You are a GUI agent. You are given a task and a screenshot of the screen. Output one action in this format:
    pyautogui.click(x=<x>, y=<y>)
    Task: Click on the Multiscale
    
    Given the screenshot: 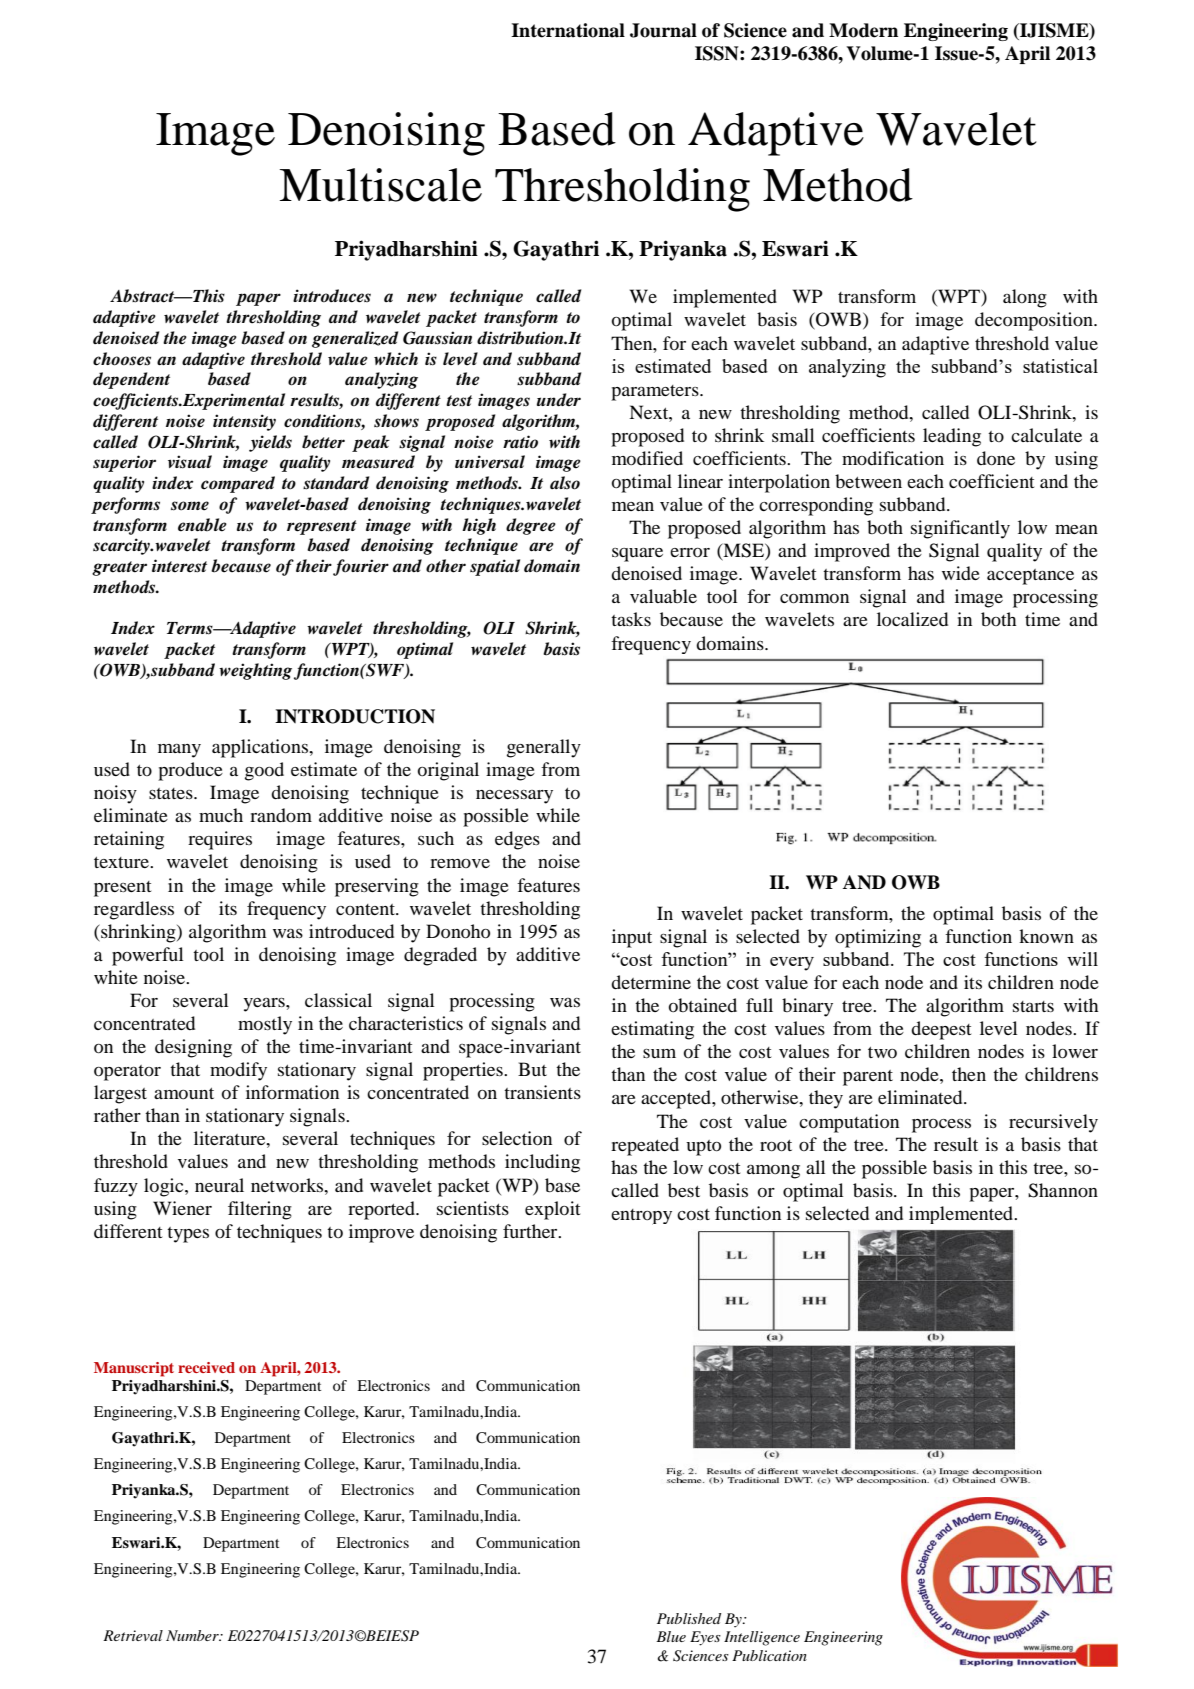 What is the action you would take?
    pyautogui.click(x=380, y=185)
